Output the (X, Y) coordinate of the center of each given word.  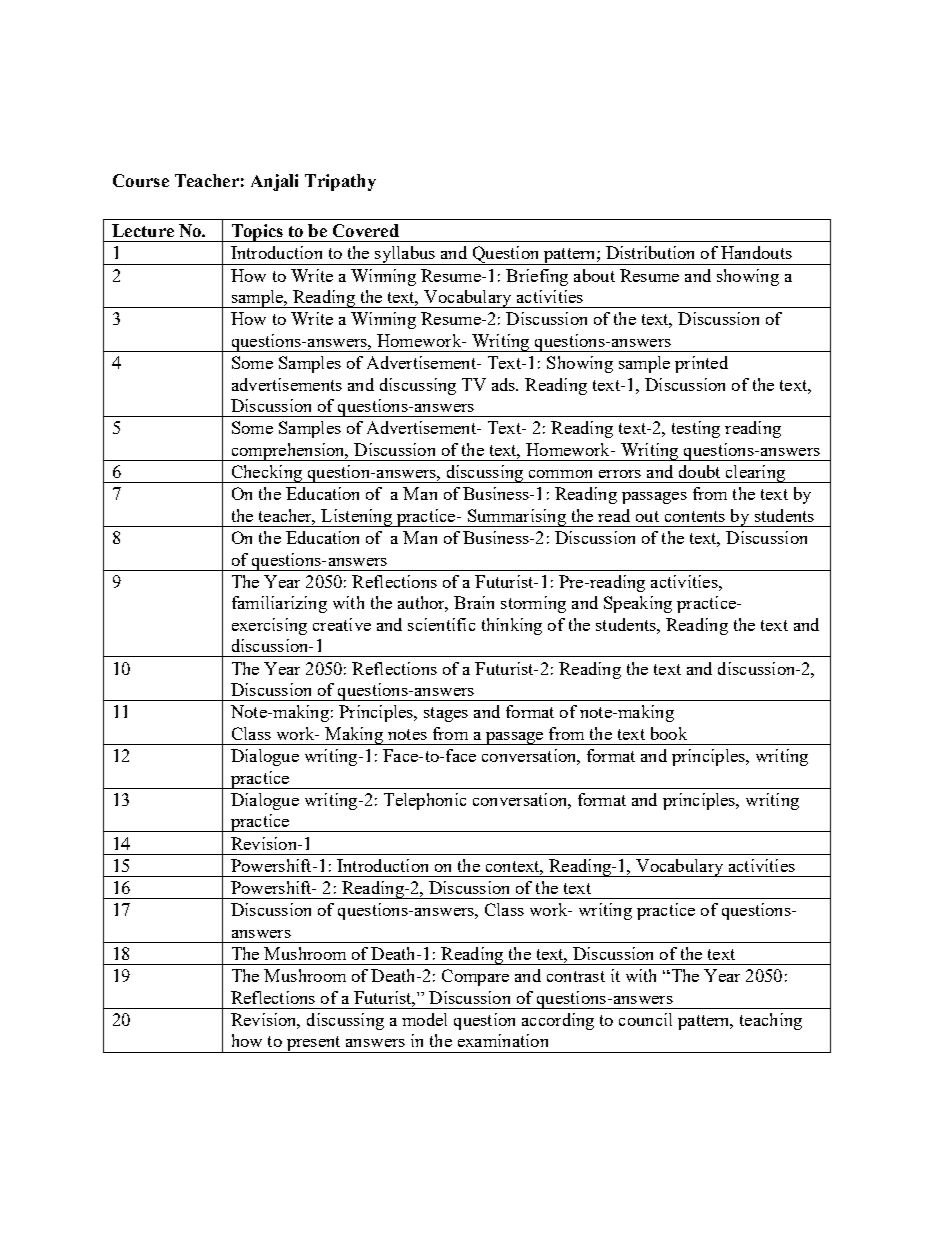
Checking (266, 474)
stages (446, 714)
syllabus (405, 255)
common (560, 474)
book (669, 733)
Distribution (650, 252)
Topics (257, 233)
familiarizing (279, 604)
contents (695, 516)
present (313, 1044)
